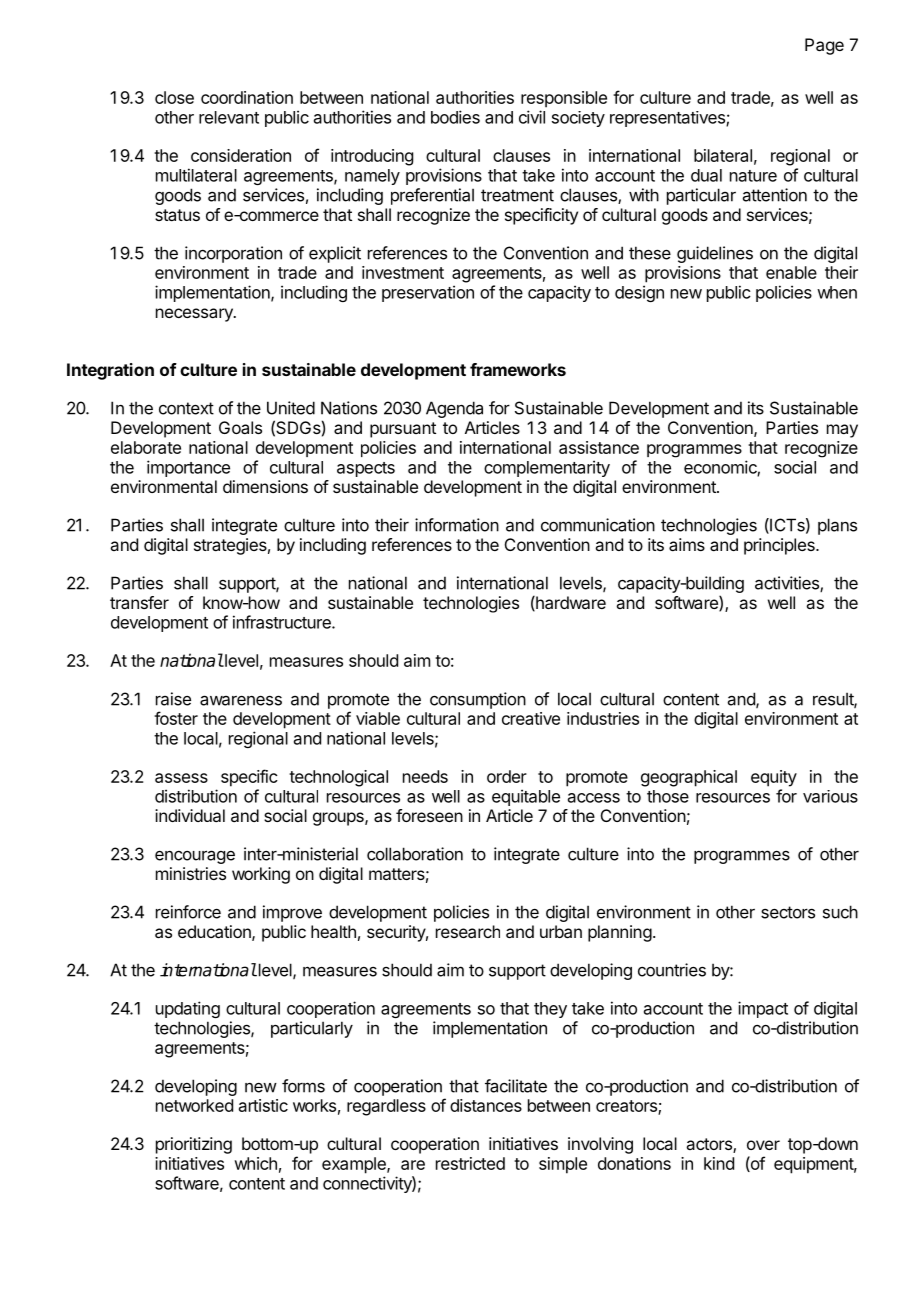 The width and height of the screenshot is (924, 1308). Describe the element at coordinates (191, 873) in the screenshot. I see `ministries` at that location.
